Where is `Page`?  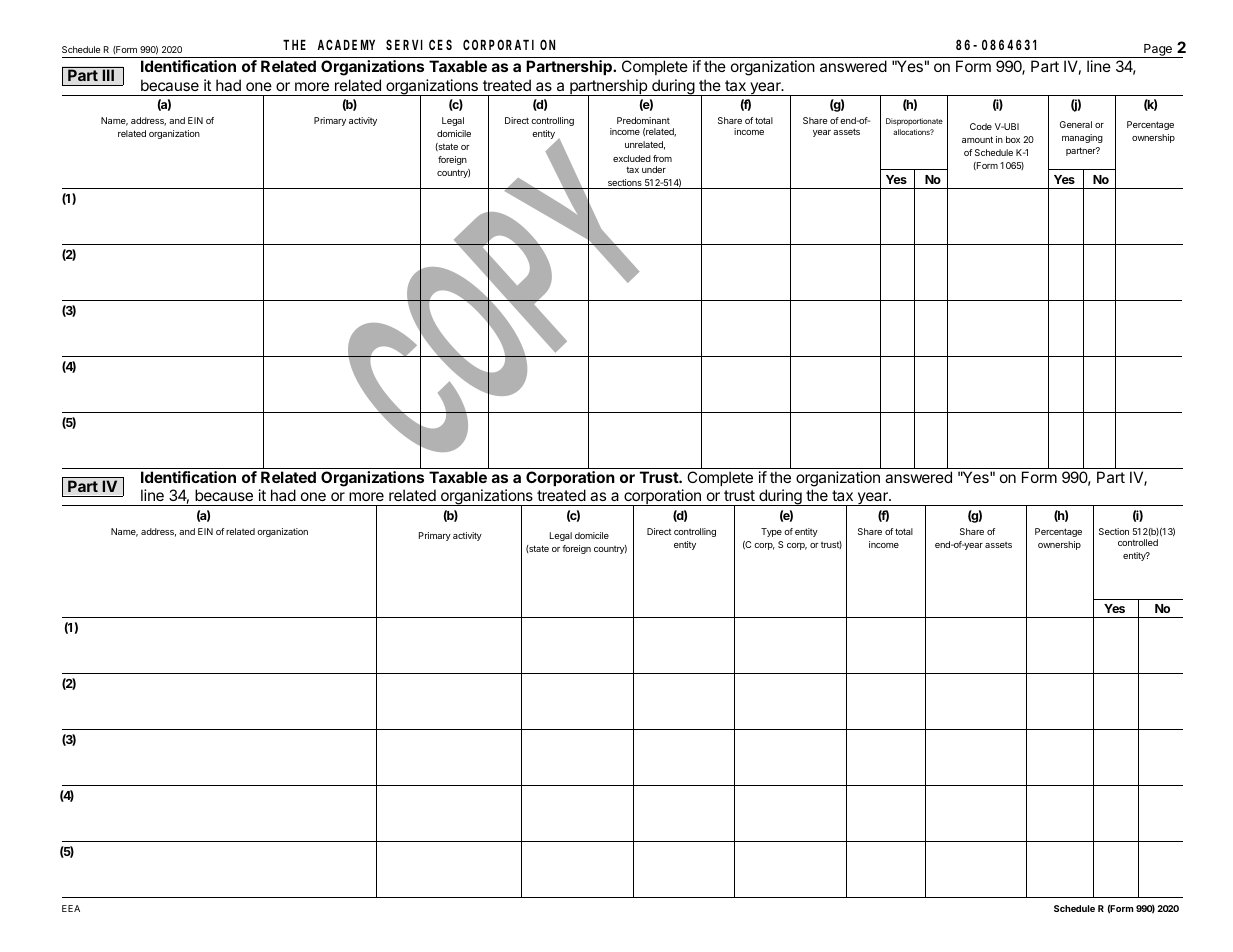 Page is located at coordinates (1158, 51).
